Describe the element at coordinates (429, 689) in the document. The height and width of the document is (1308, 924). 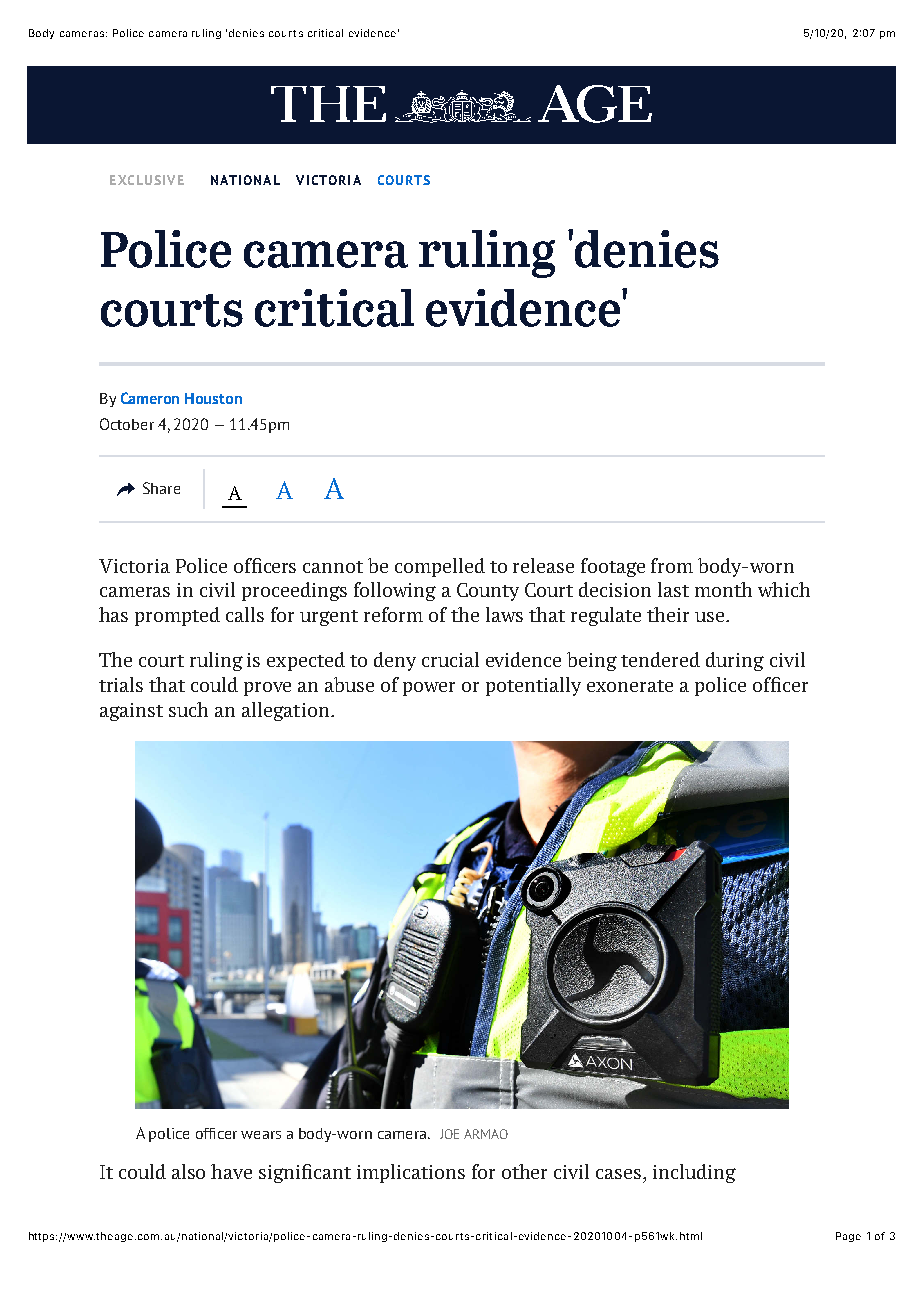
I see `power` at that location.
